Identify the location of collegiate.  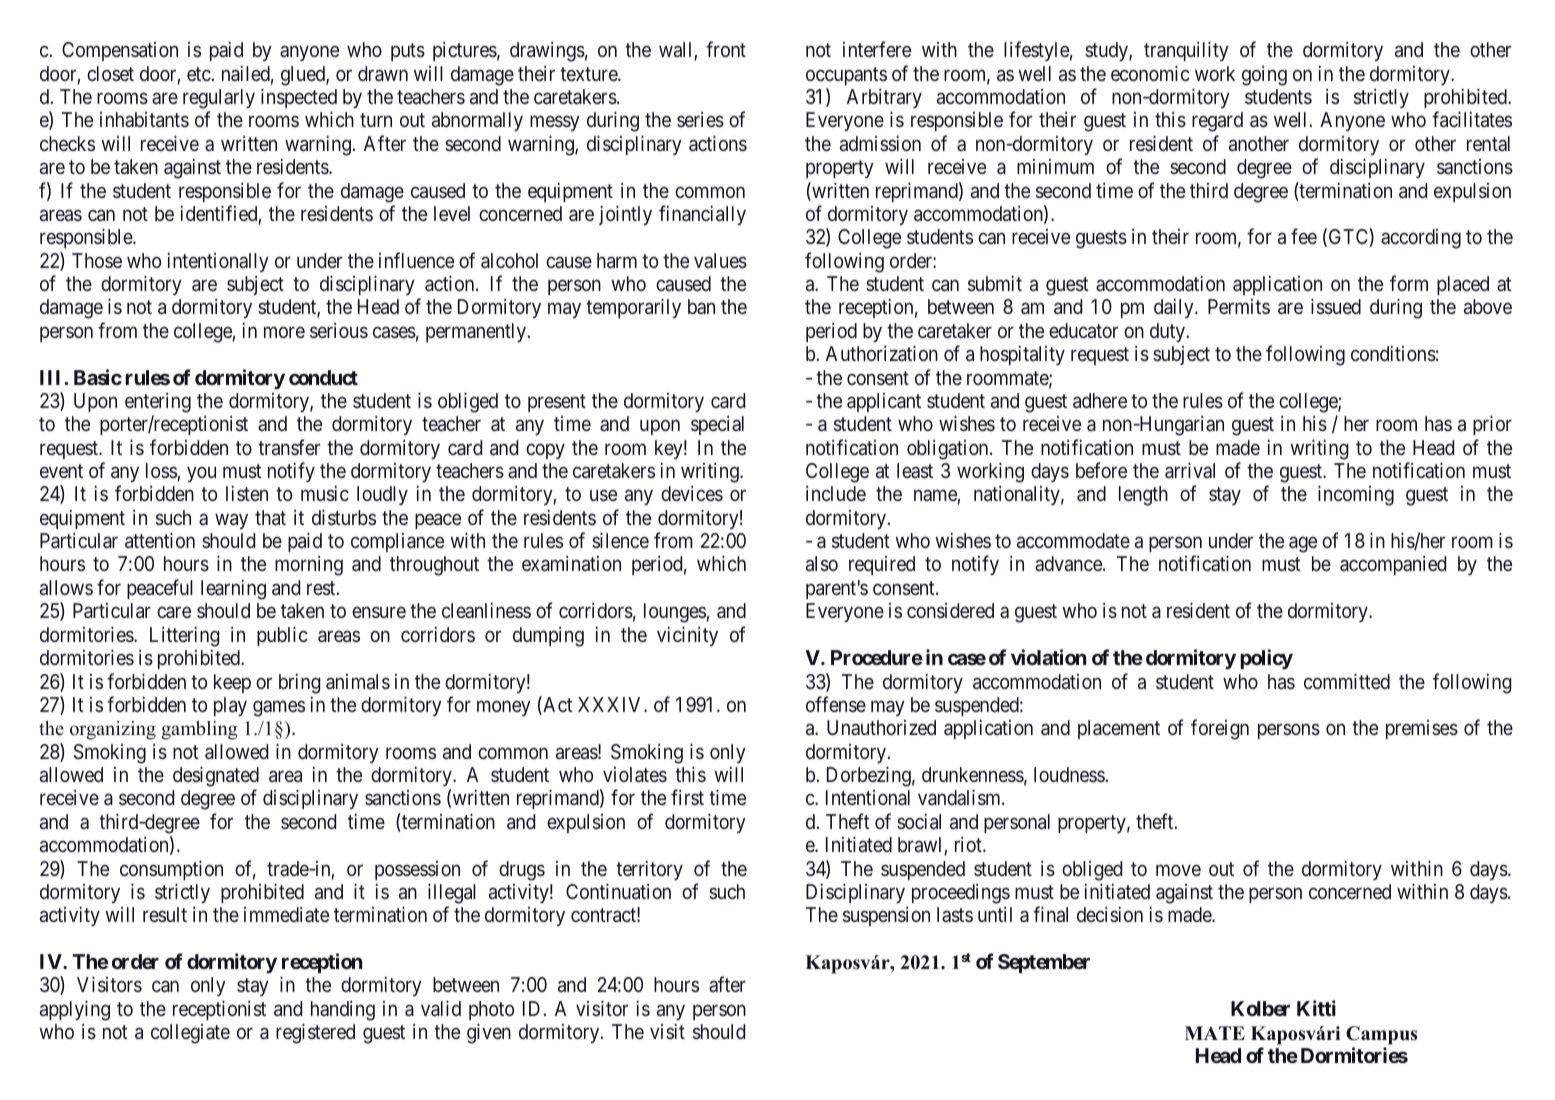
(190, 1034).
